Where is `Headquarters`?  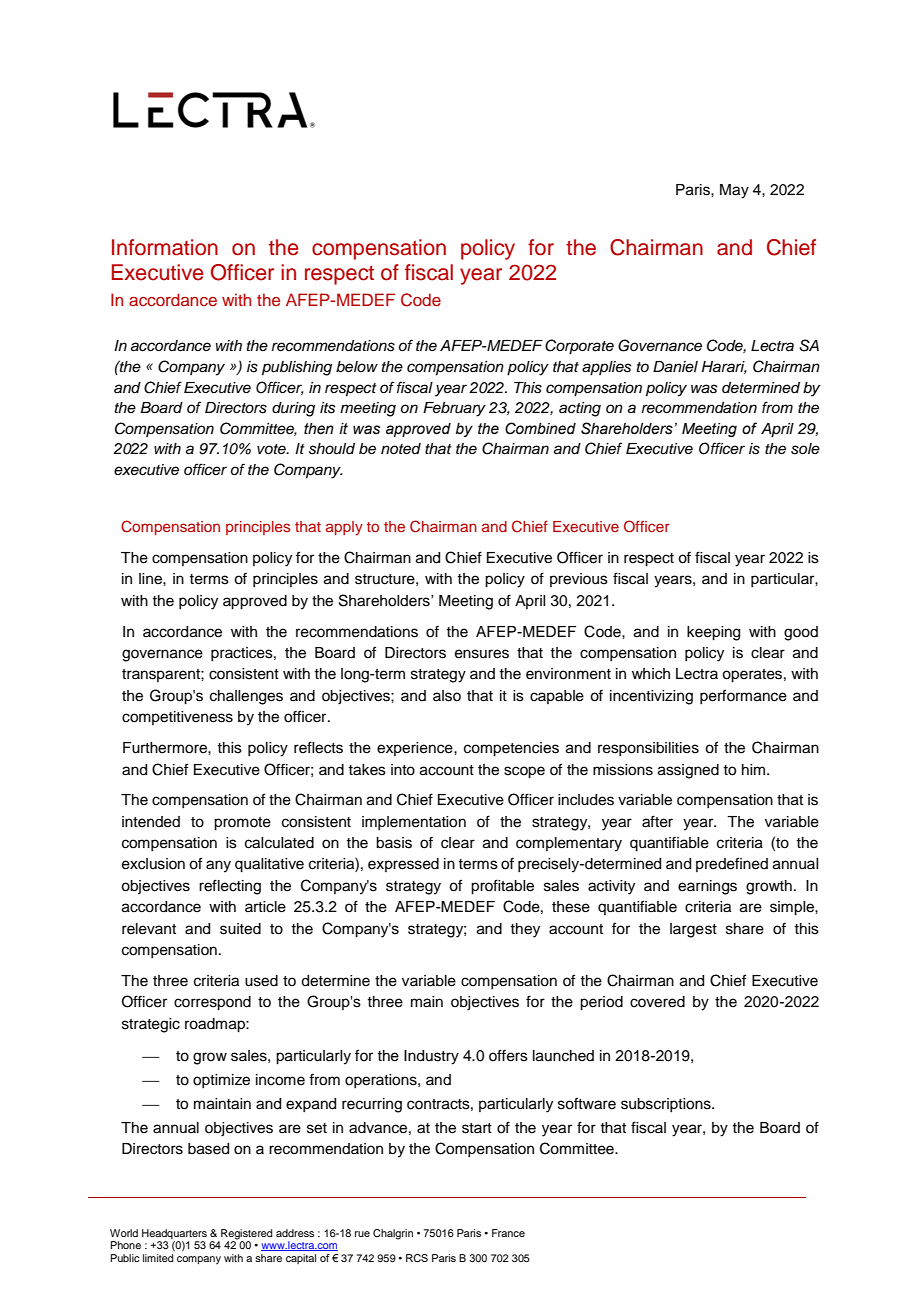
Headquarters is located at coordinates (174, 1234).
